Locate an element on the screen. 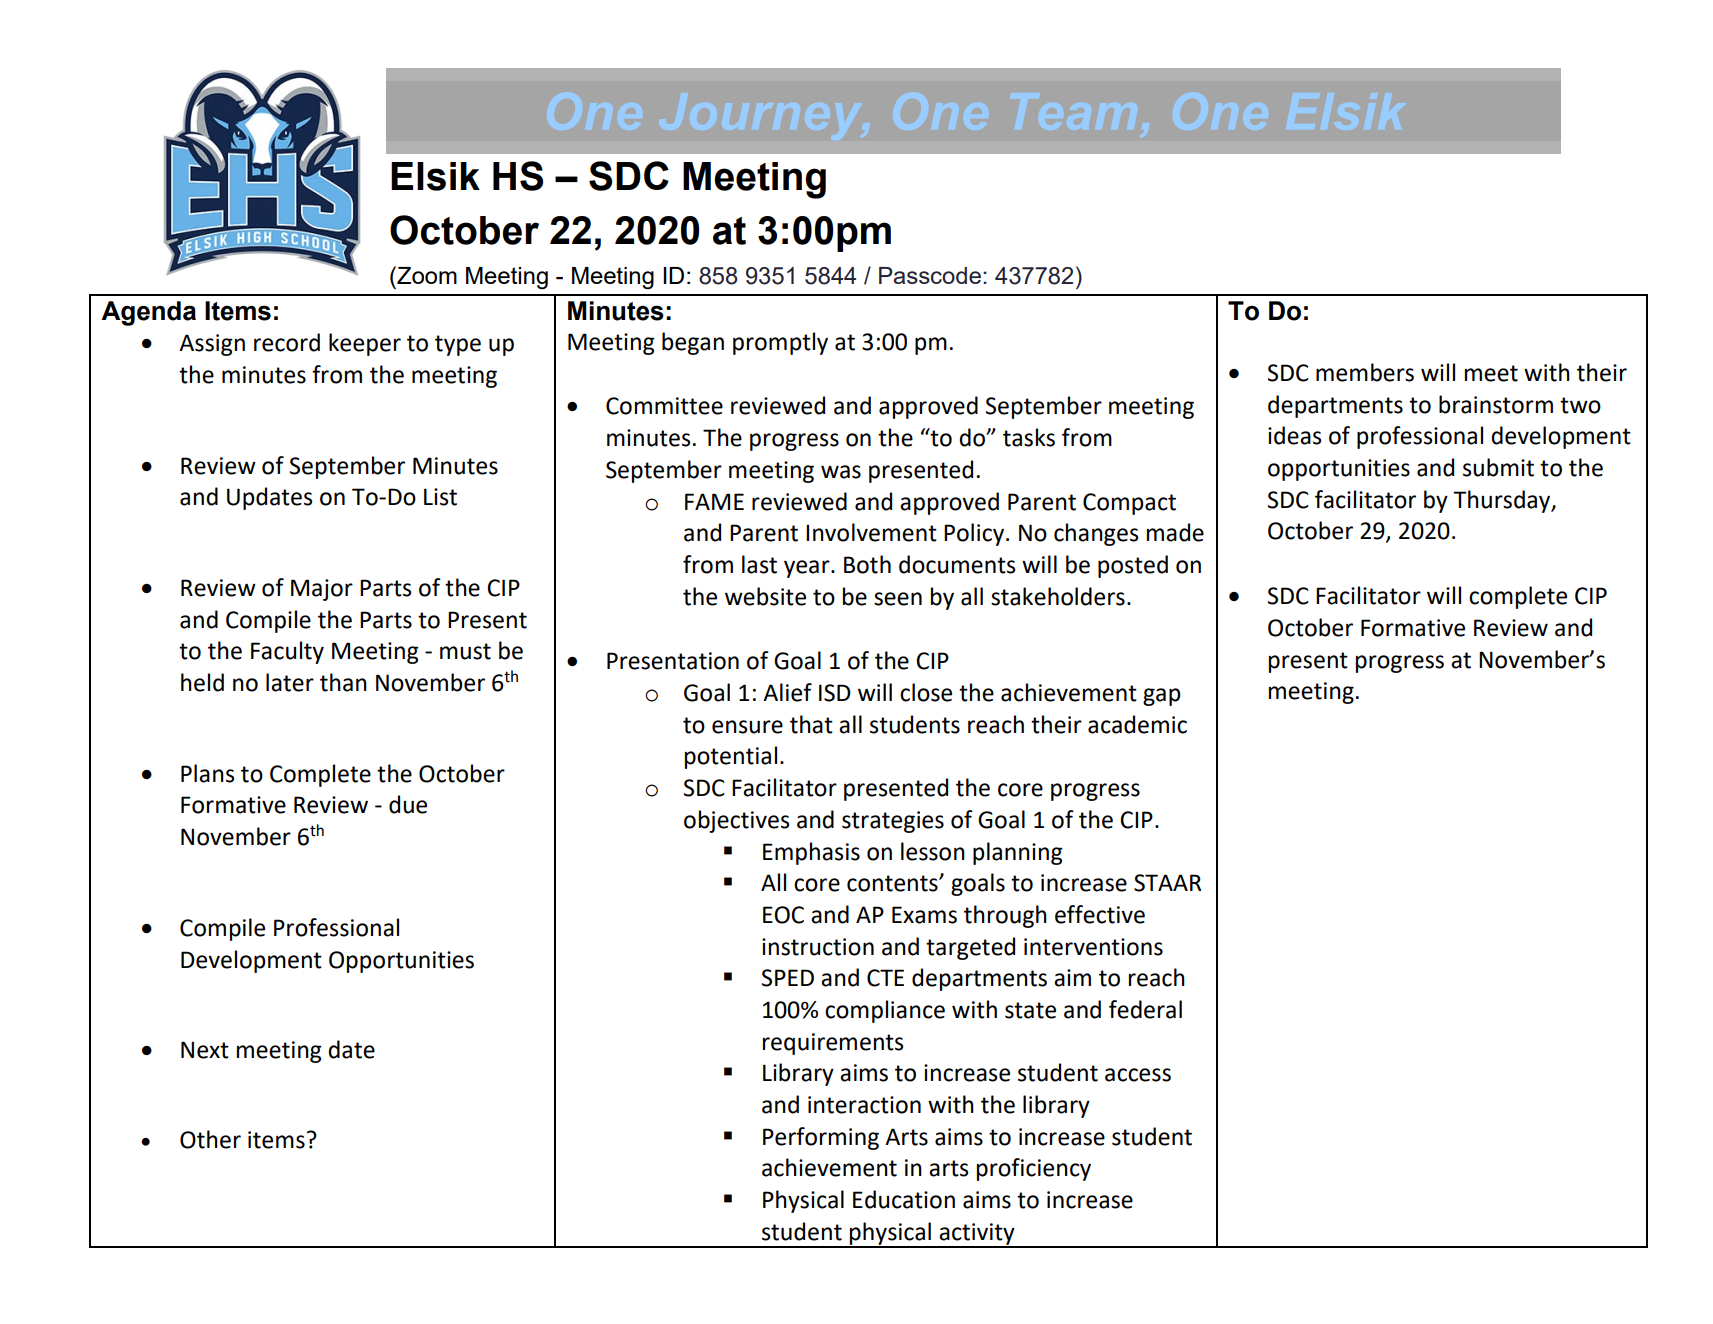  Plans is located at coordinates (207, 773).
